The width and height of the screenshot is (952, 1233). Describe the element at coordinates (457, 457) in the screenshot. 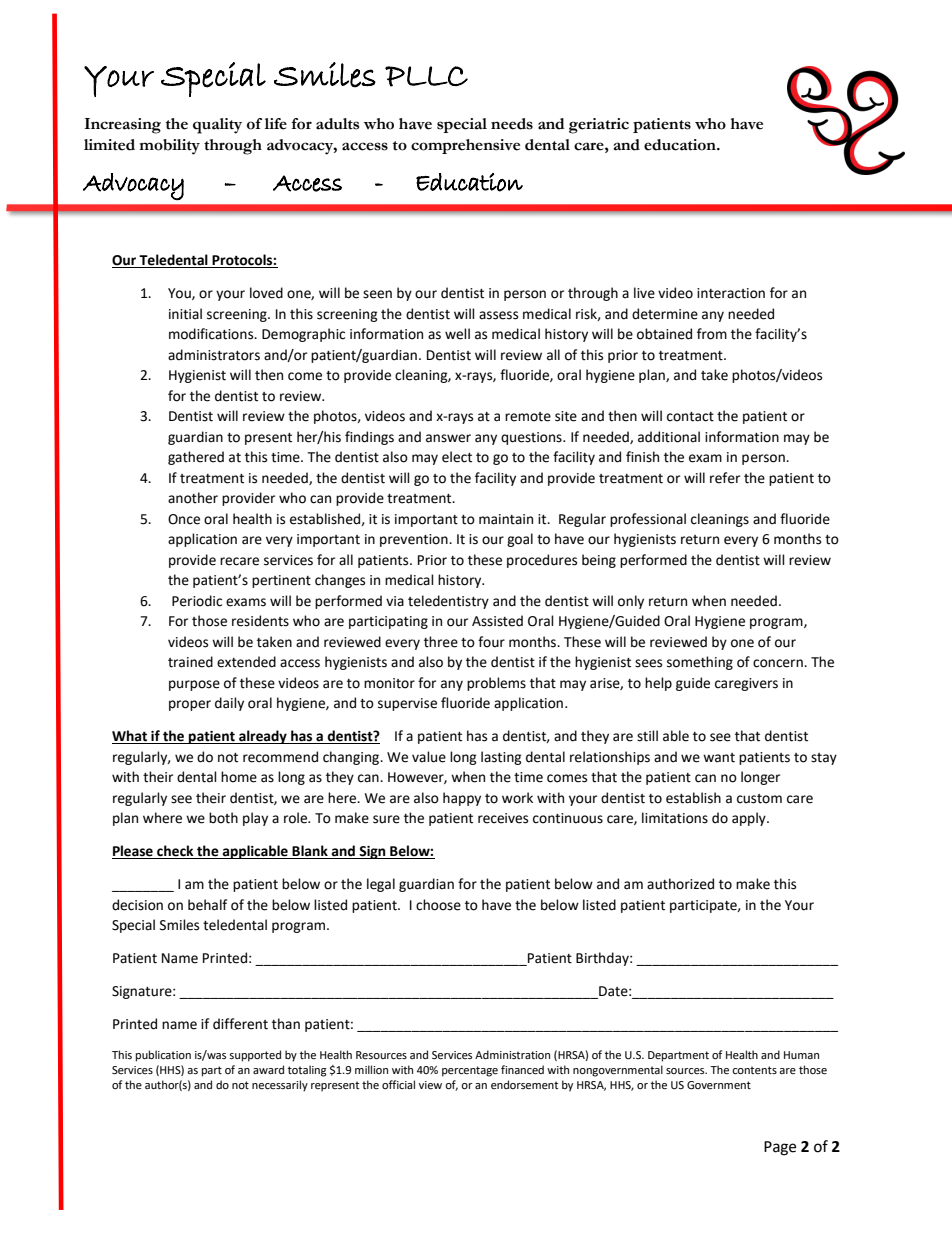

I see `elect` at that location.
